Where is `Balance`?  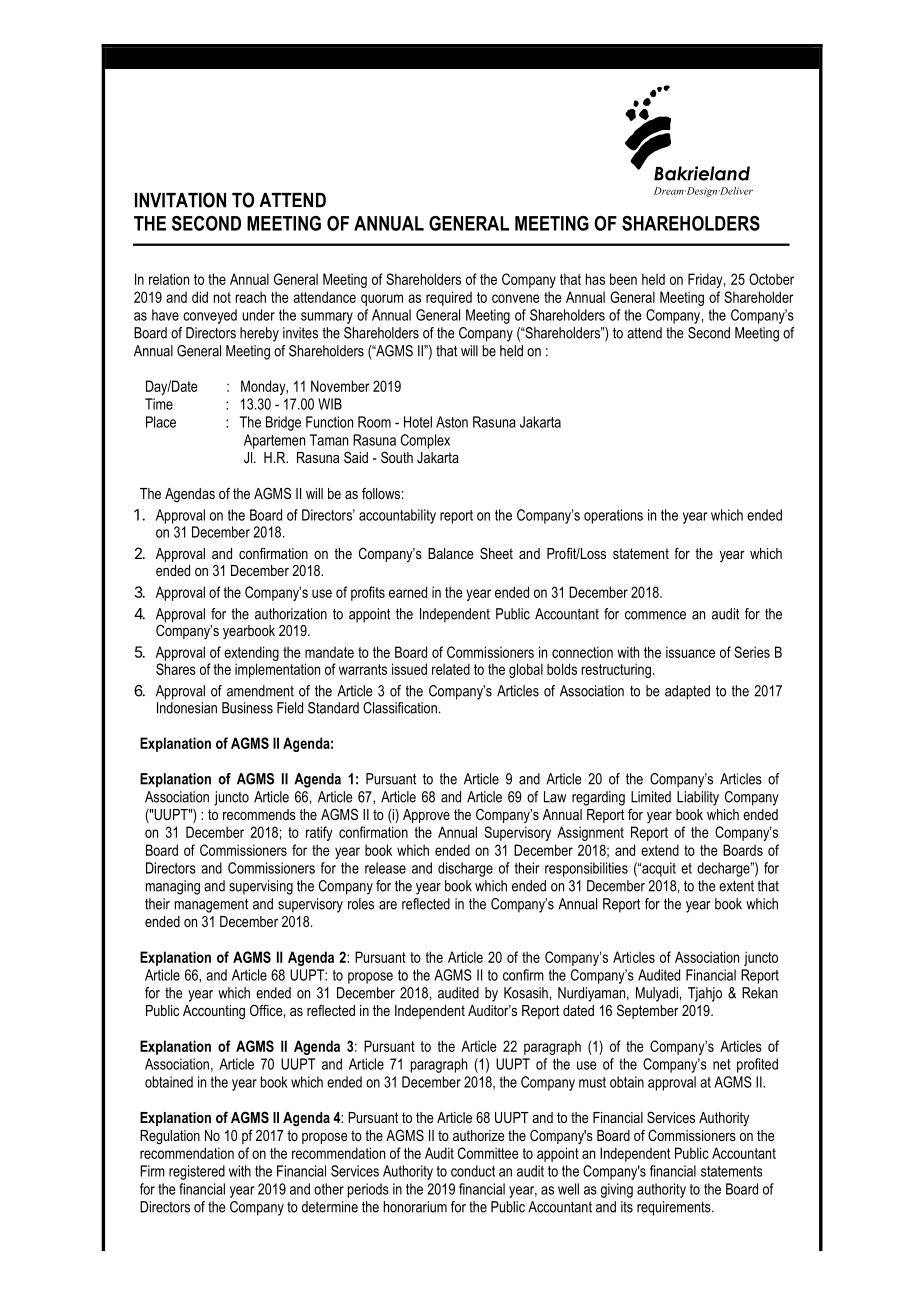
Balance is located at coordinates (451, 553).
